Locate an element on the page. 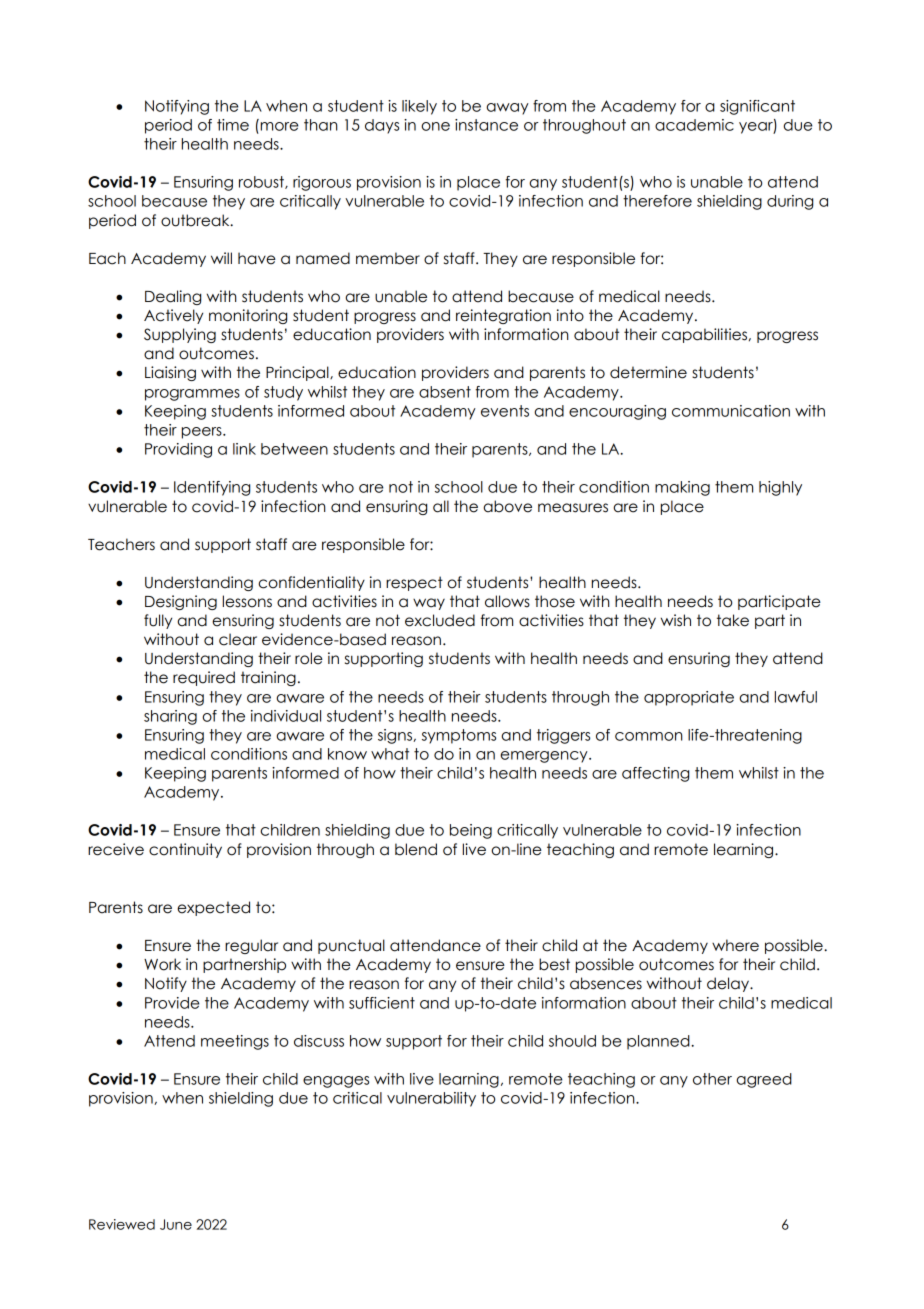 This image has width=924, height=1309. absent is located at coordinates (445, 392).
